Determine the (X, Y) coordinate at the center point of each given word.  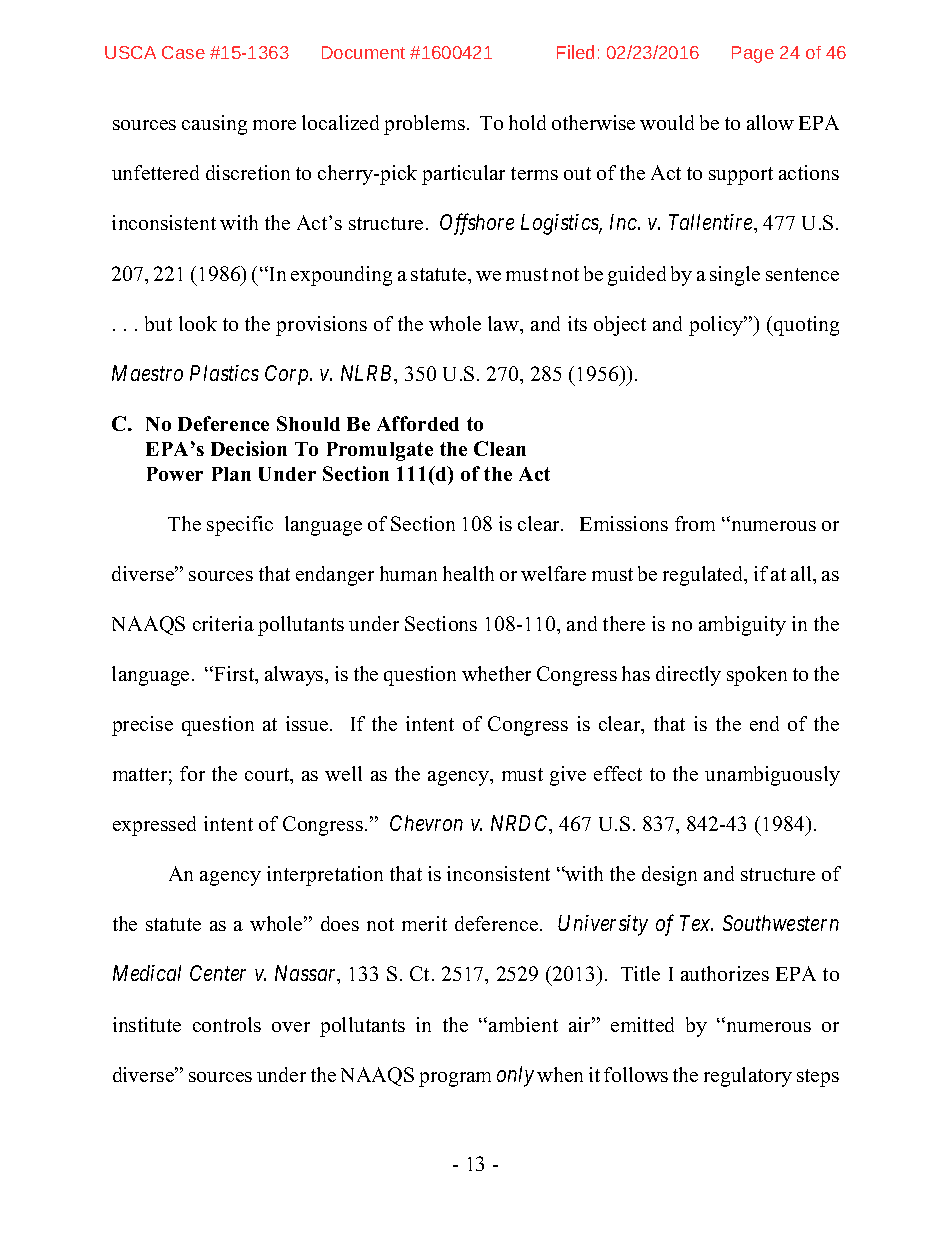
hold (527, 122)
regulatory (748, 1077)
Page (753, 54)
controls (227, 1024)
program (455, 1079)
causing (214, 125)
